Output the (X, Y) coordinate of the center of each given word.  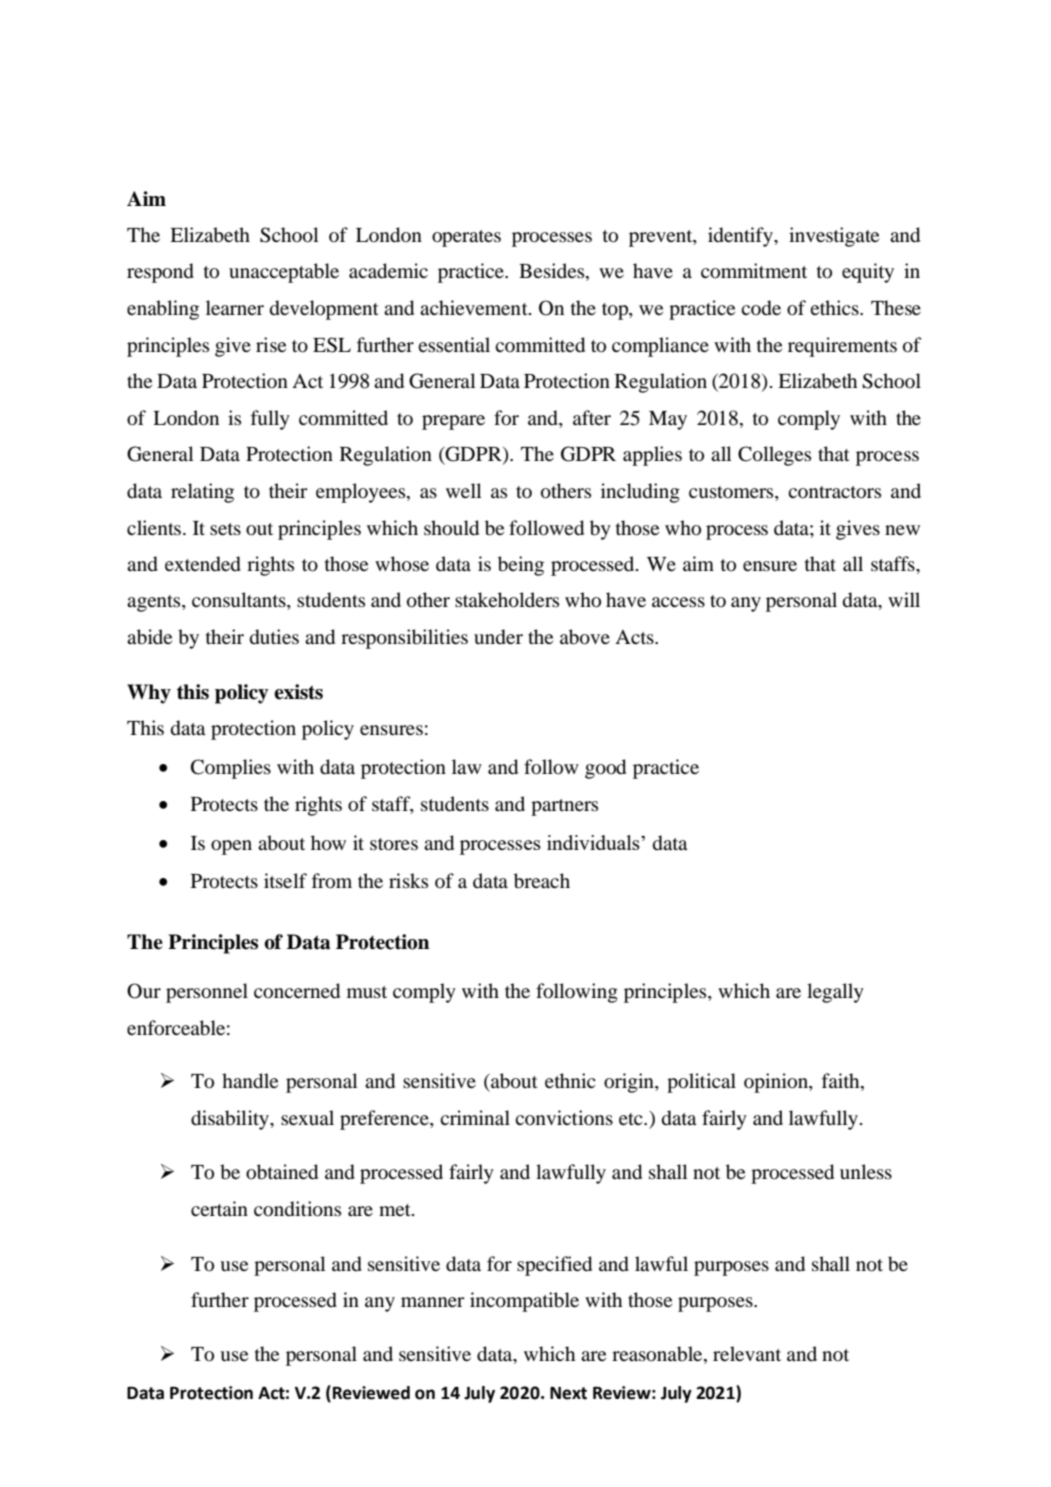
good (605, 769)
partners (564, 807)
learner (235, 307)
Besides (553, 272)
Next (568, 1393)
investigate (834, 237)
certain (219, 1208)
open (231, 847)
